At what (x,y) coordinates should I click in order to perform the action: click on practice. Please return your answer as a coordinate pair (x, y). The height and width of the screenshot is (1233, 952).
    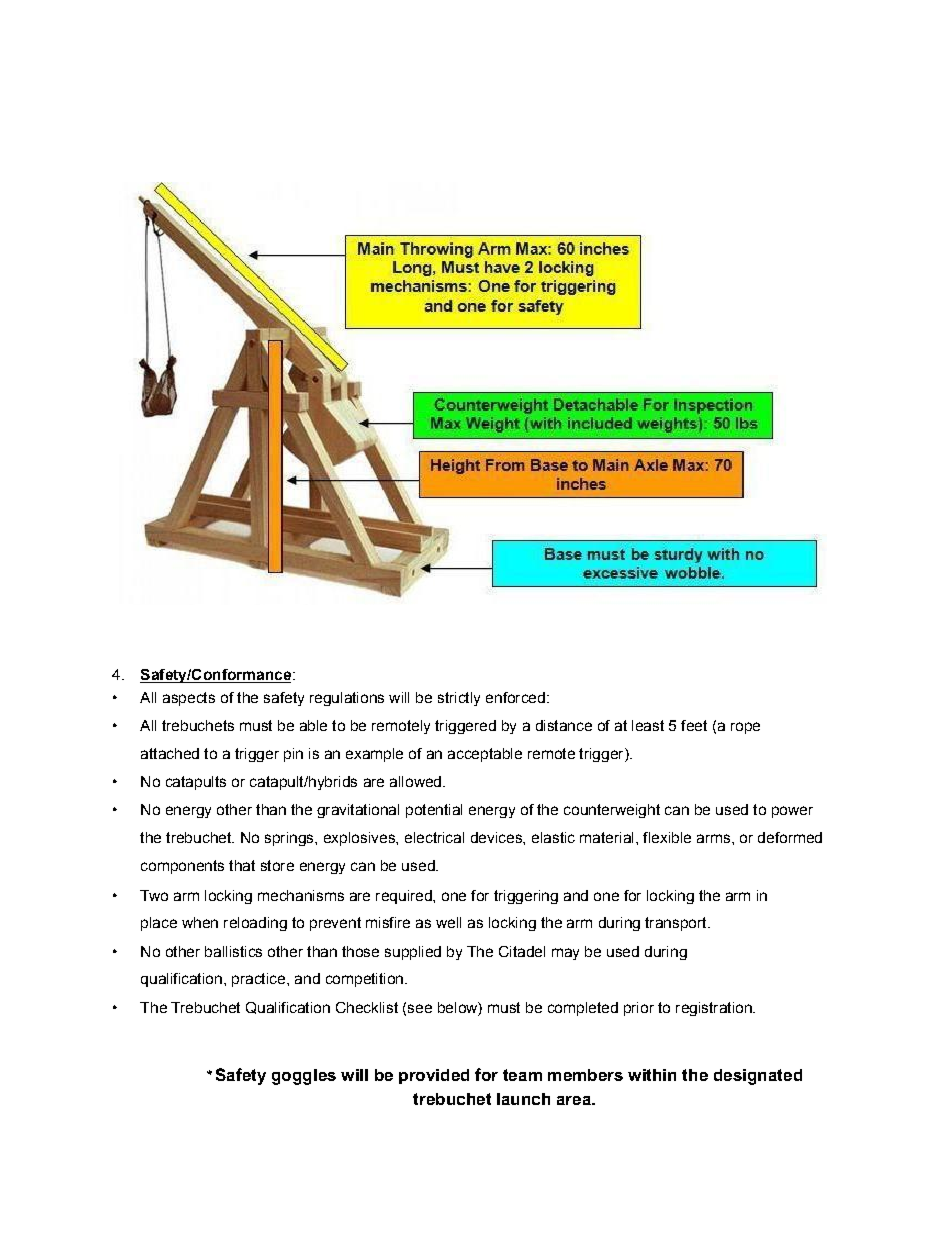
    Looking at the image, I should click on (258, 980).
